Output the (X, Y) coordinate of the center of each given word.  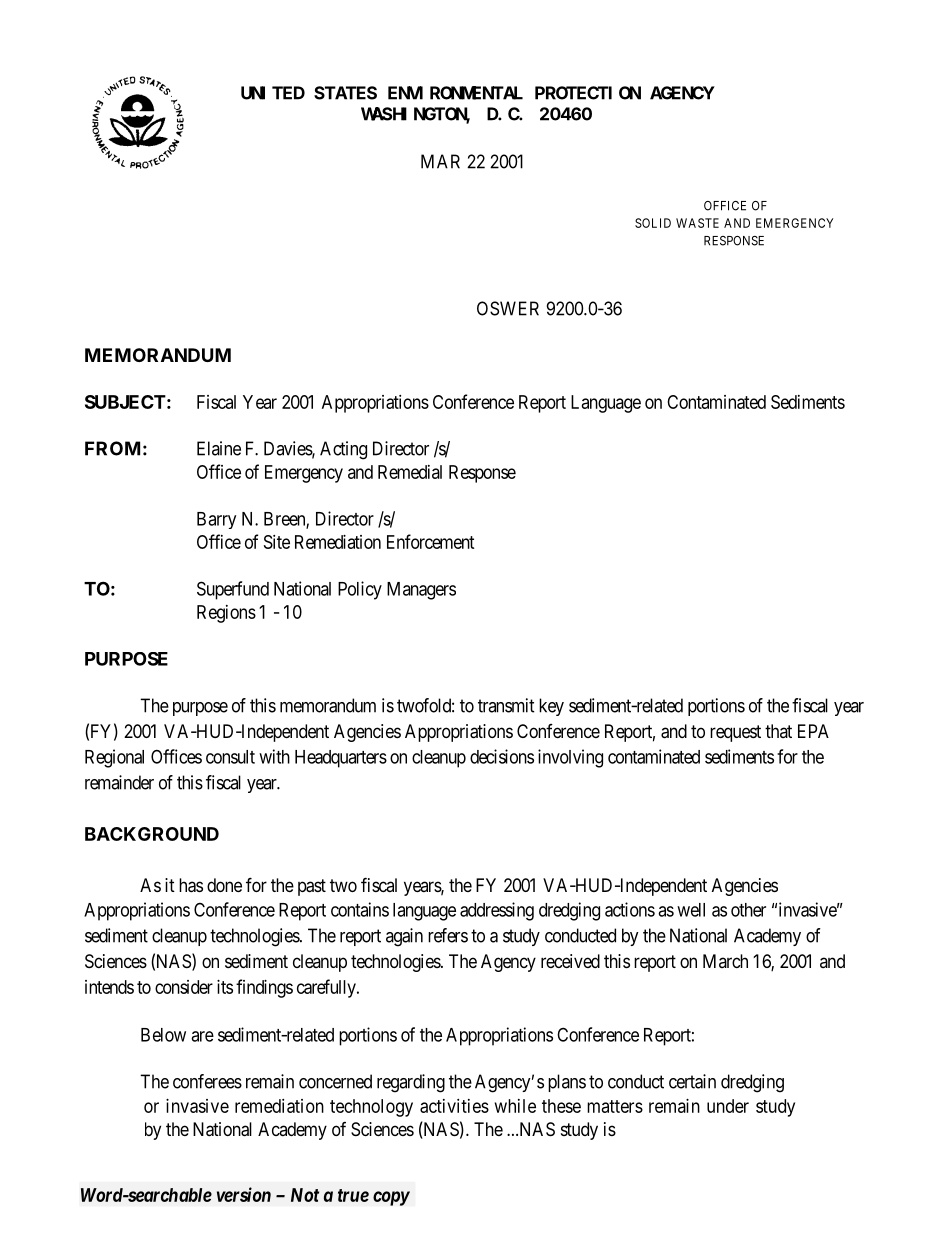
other (748, 910)
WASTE (697, 223)
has (191, 885)
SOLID (653, 223)
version (244, 1194)
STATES (345, 93)
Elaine (219, 448)
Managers (421, 591)
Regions (226, 614)
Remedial (410, 472)
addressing (497, 911)
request (735, 733)
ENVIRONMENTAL (455, 93)
